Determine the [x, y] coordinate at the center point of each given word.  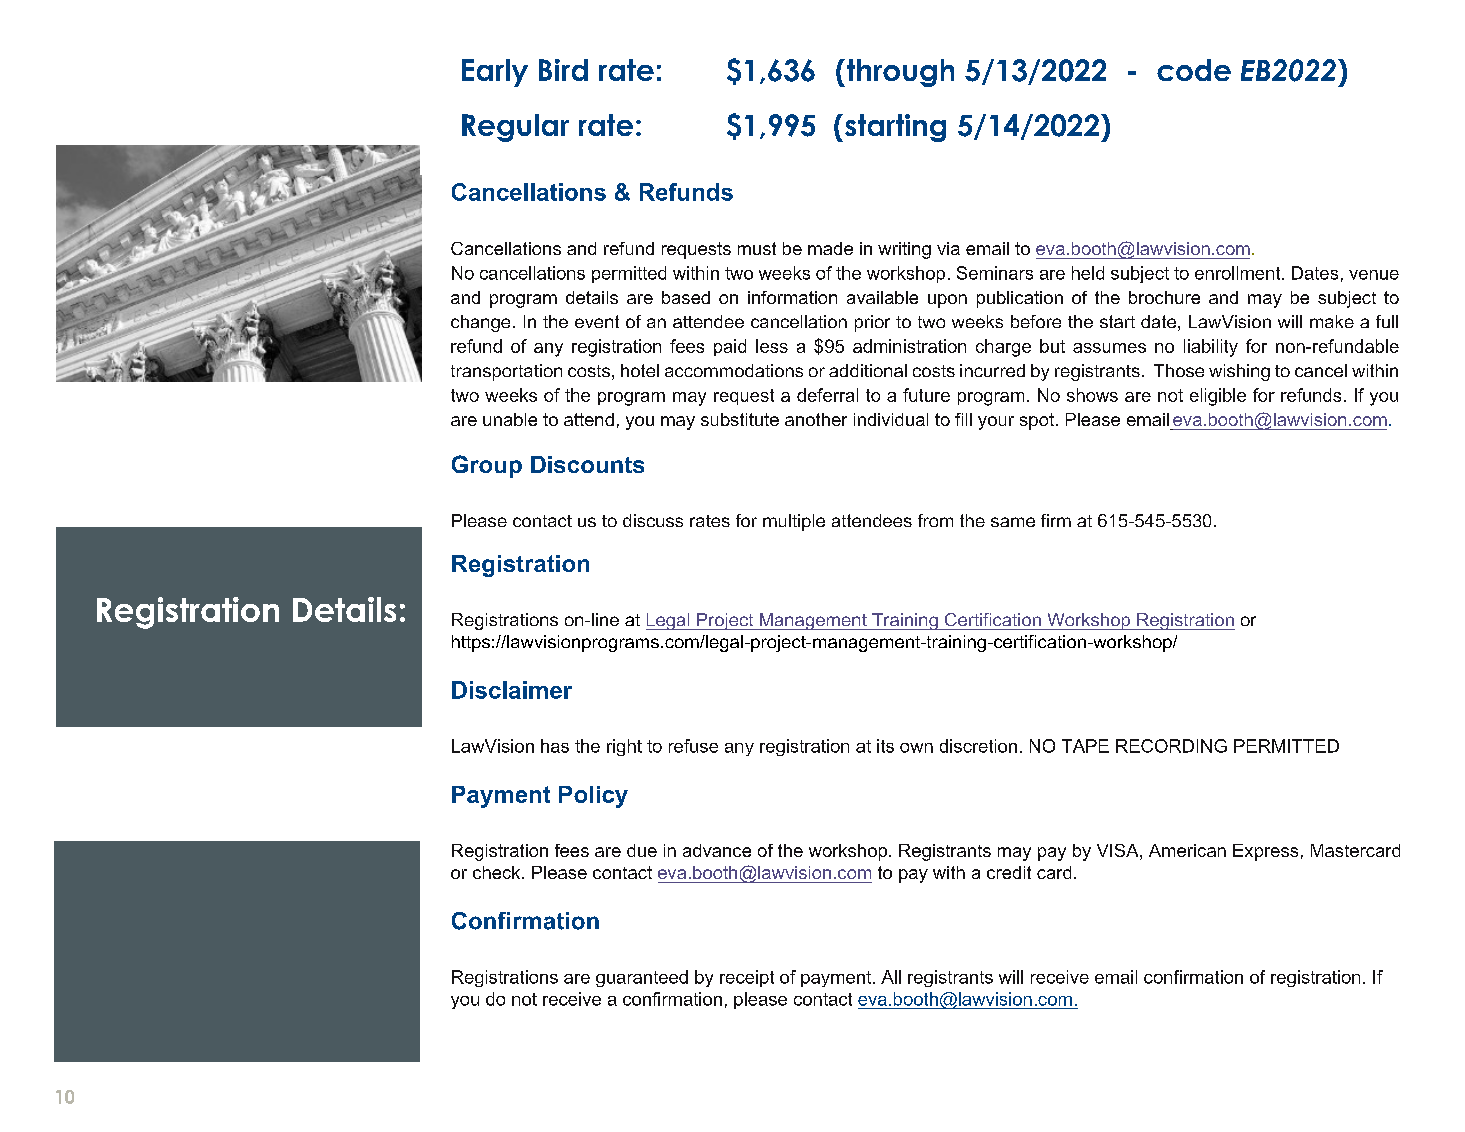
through [899, 73]
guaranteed [642, 978]
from [935, 520]
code [1194, 70]
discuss [653, 520]
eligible [1218, 397]
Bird [563, 70]
